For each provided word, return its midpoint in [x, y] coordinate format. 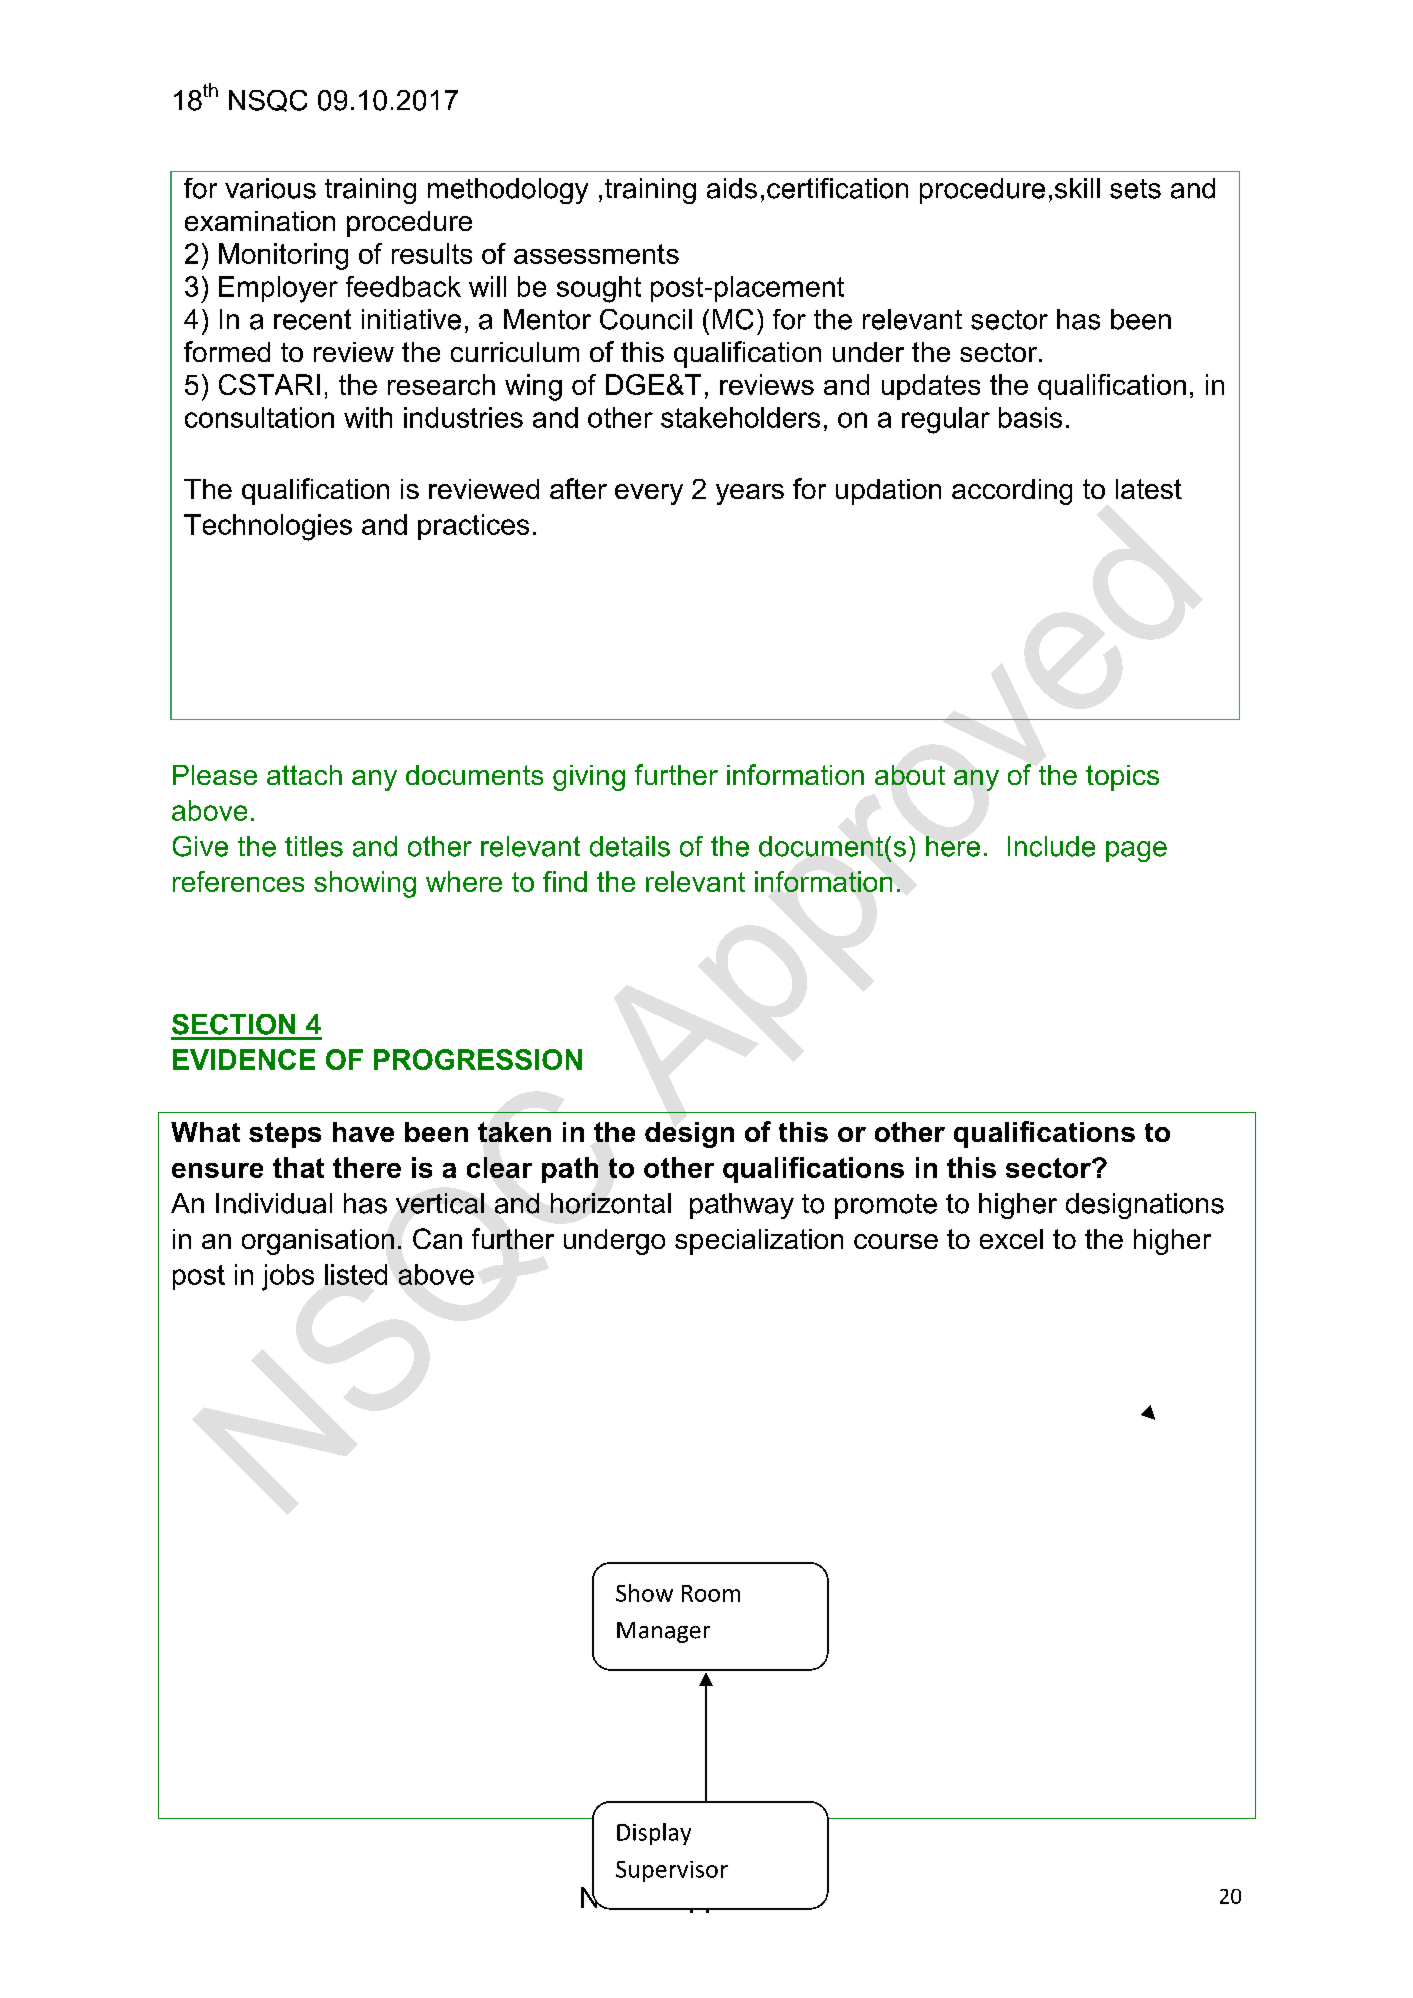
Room [711, 1593]
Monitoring [283, 256]
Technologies [268, 527]
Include [1051, 846]
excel [1011, 1239]
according [1012, 492]
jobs [288, 1277]
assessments [596, 254]
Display [654, 1834]
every [649, 494]
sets [1135, 189]
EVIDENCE [244, 1059]
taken [514, 1132]
